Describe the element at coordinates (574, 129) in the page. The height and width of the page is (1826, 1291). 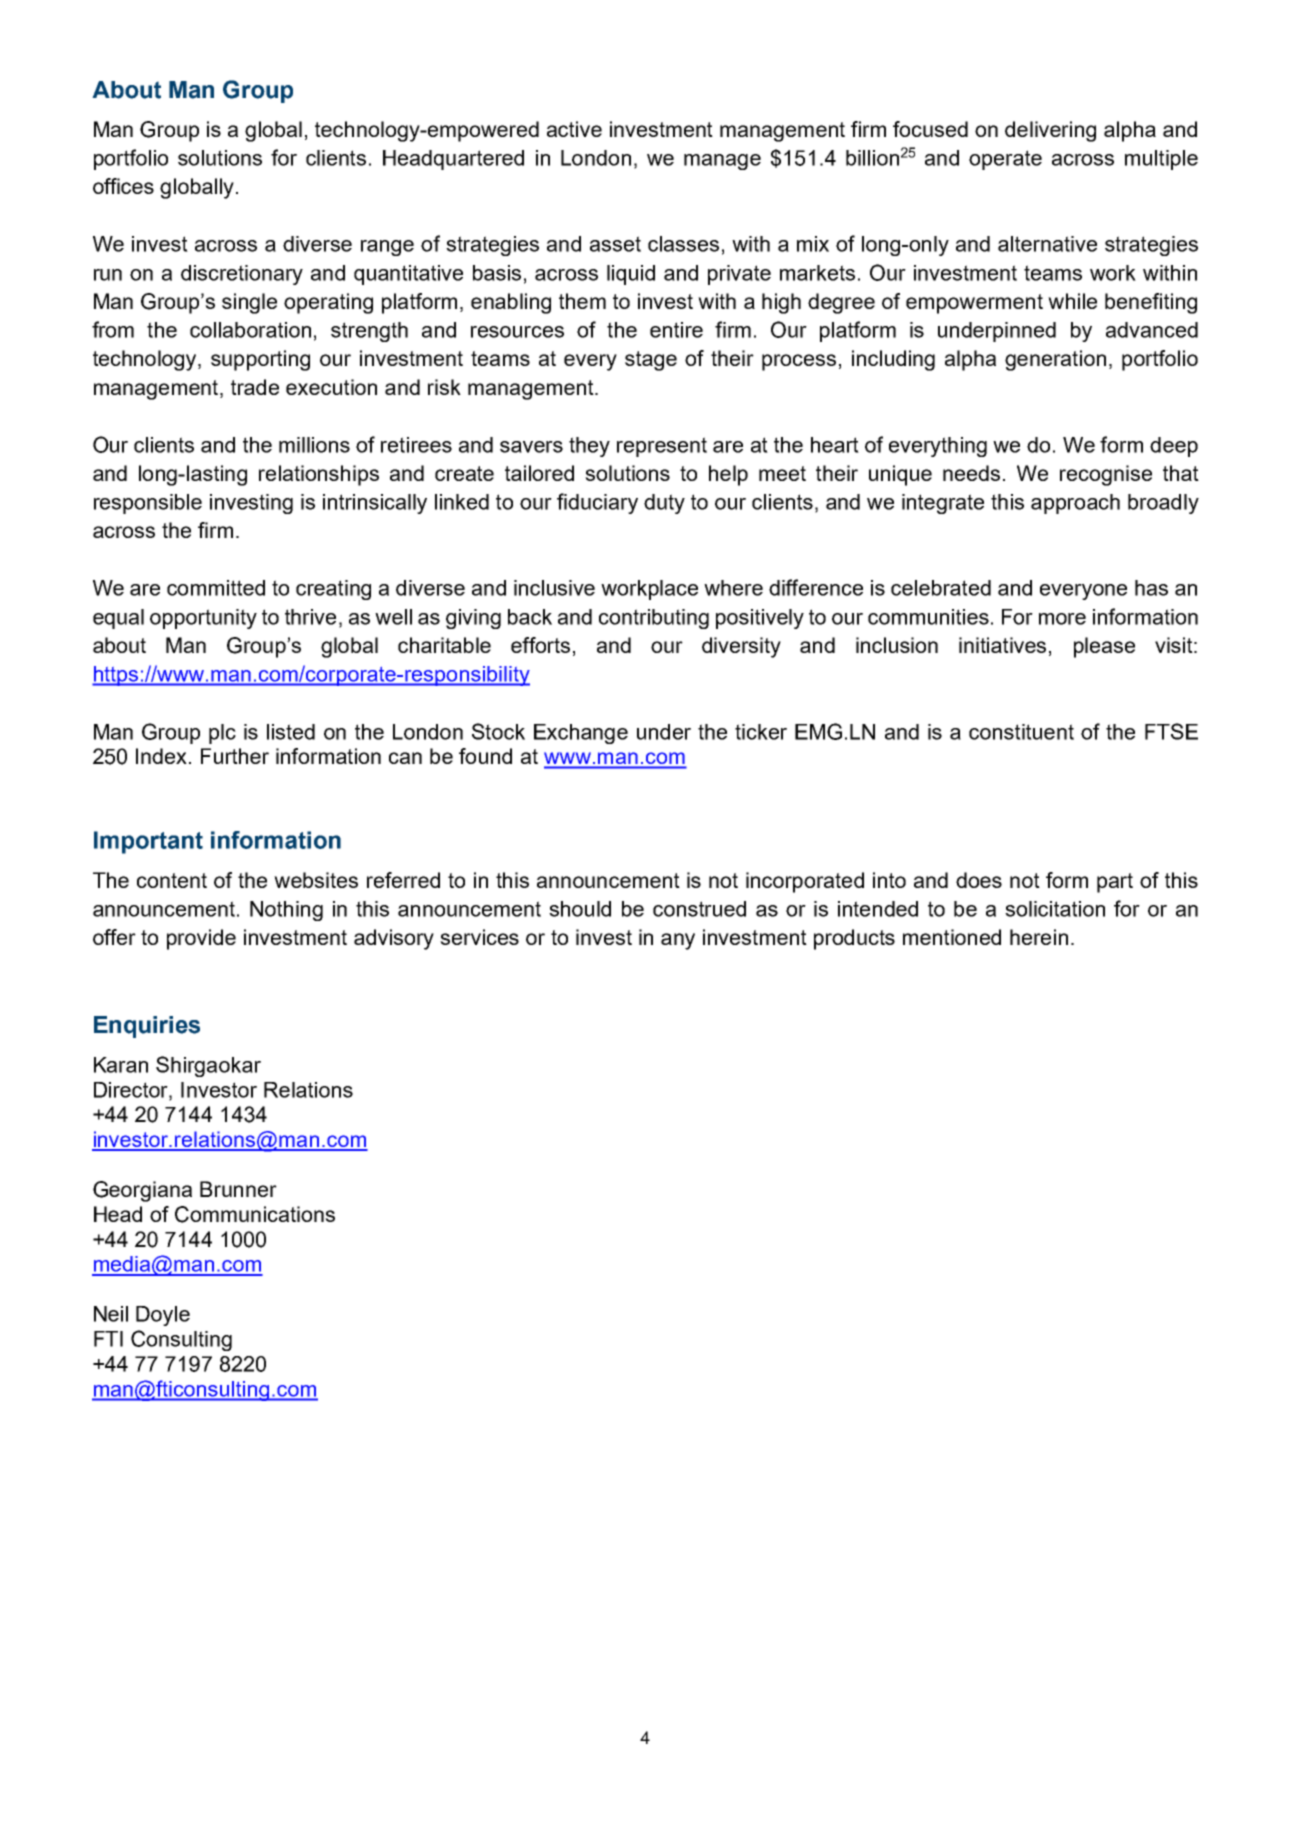
I see `active` at that location.
